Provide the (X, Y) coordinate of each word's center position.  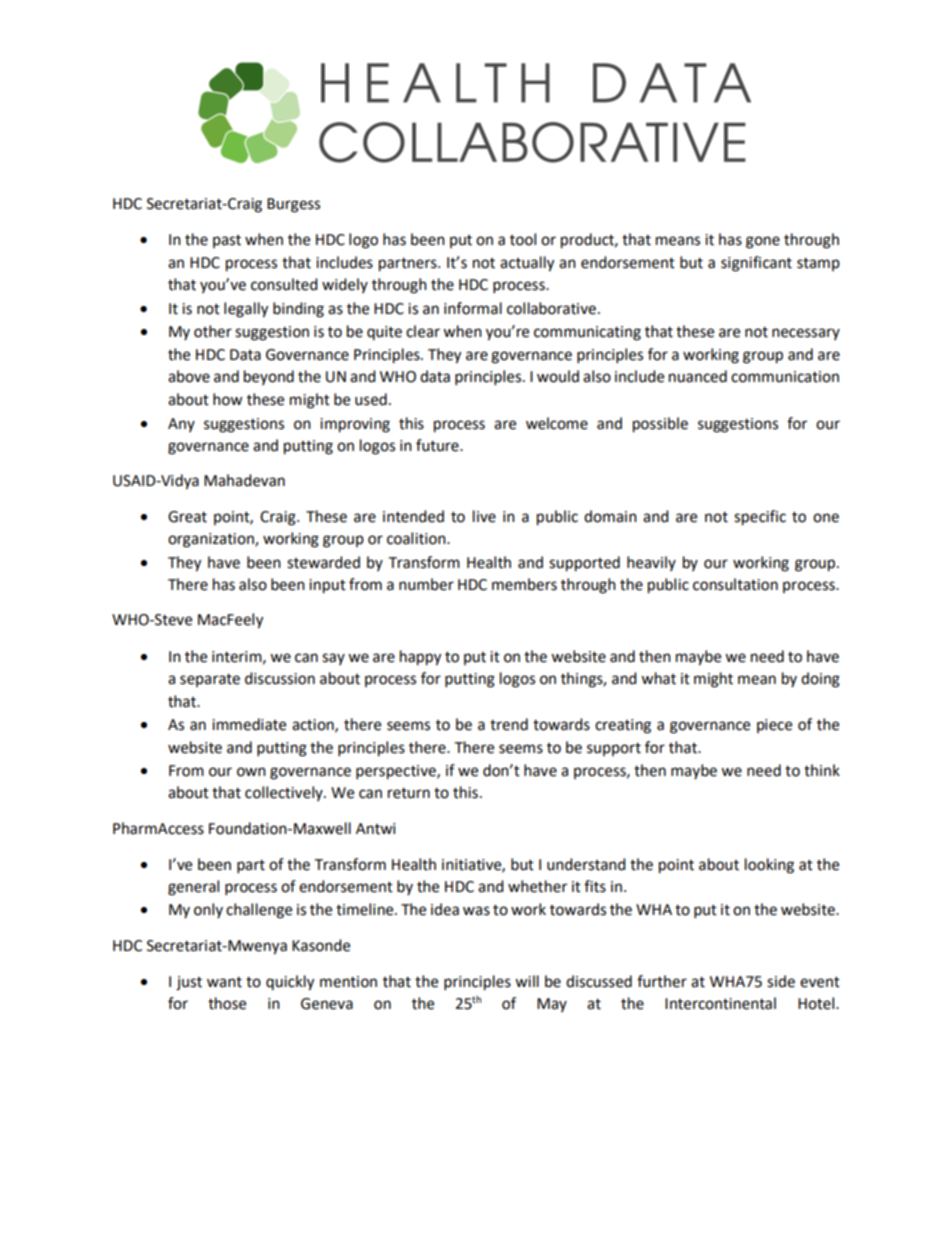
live (484, 516)
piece (774, 726)
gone (763, 242)
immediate (249, 724)
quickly (290, 983)
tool (523, 239)
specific (760, 518)
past (227, 241)
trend (509, 724)
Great (187, 517)
